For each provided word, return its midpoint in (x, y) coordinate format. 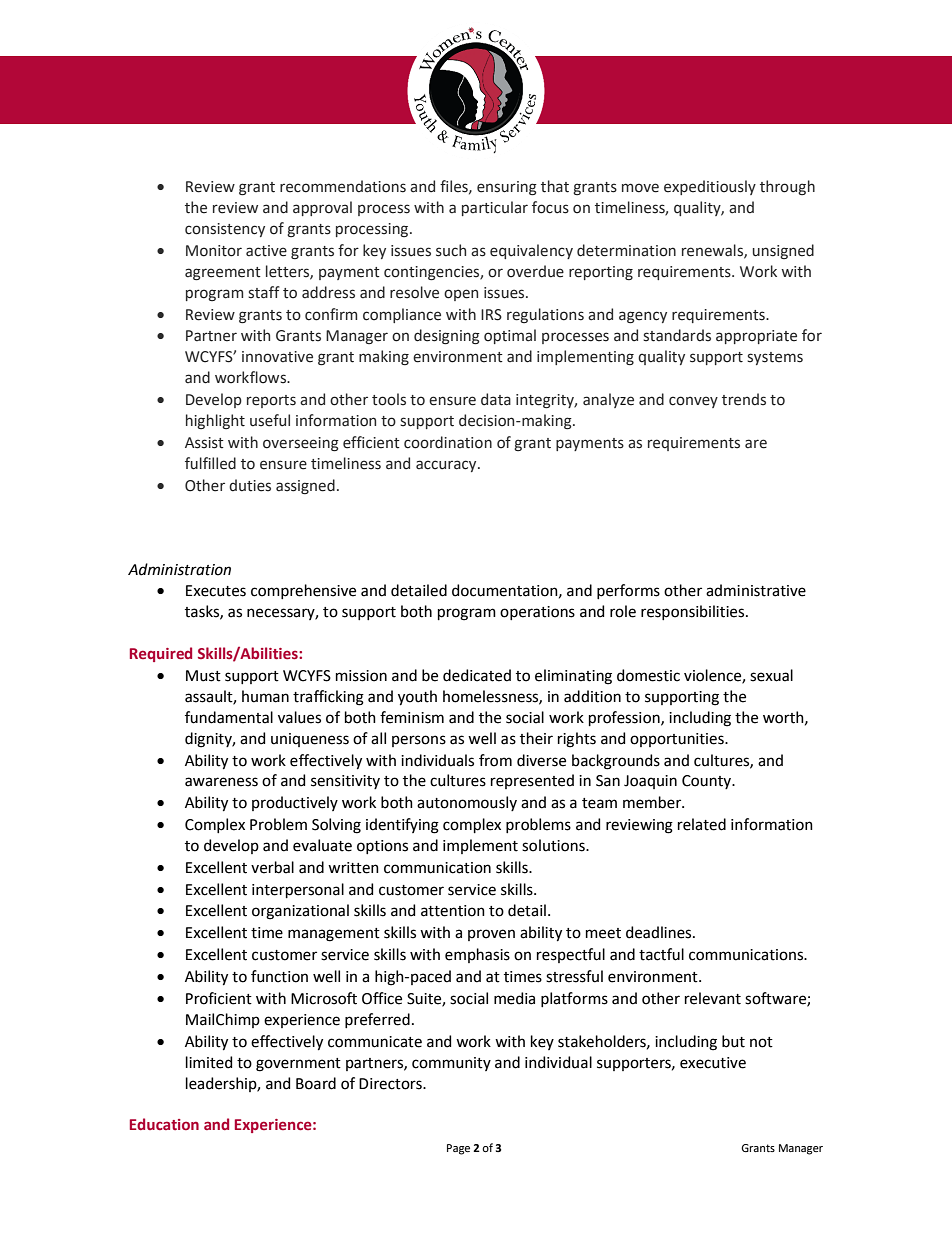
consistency (225, 230)
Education (164, 1124)
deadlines (660, 932)
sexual (771, 675)
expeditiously (710, 187)
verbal (272, 867)
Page (458, 1149)
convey (693, 402)
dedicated (477, 675)
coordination (448, 442)
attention (453, 911)
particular (495, 208)
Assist (204, 443)
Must (203, 676)
